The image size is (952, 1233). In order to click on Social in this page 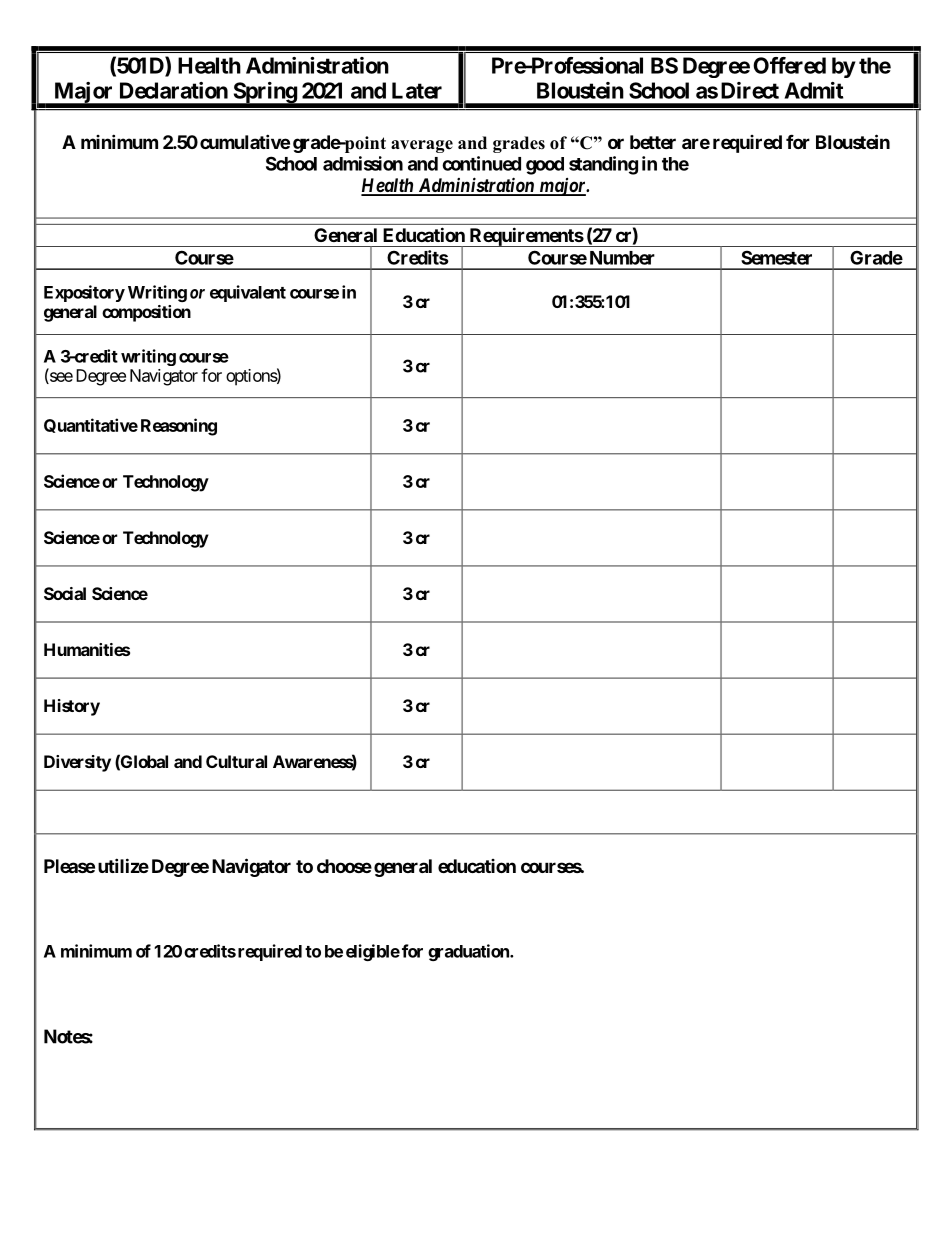, I will do `click(65, 593)`.
